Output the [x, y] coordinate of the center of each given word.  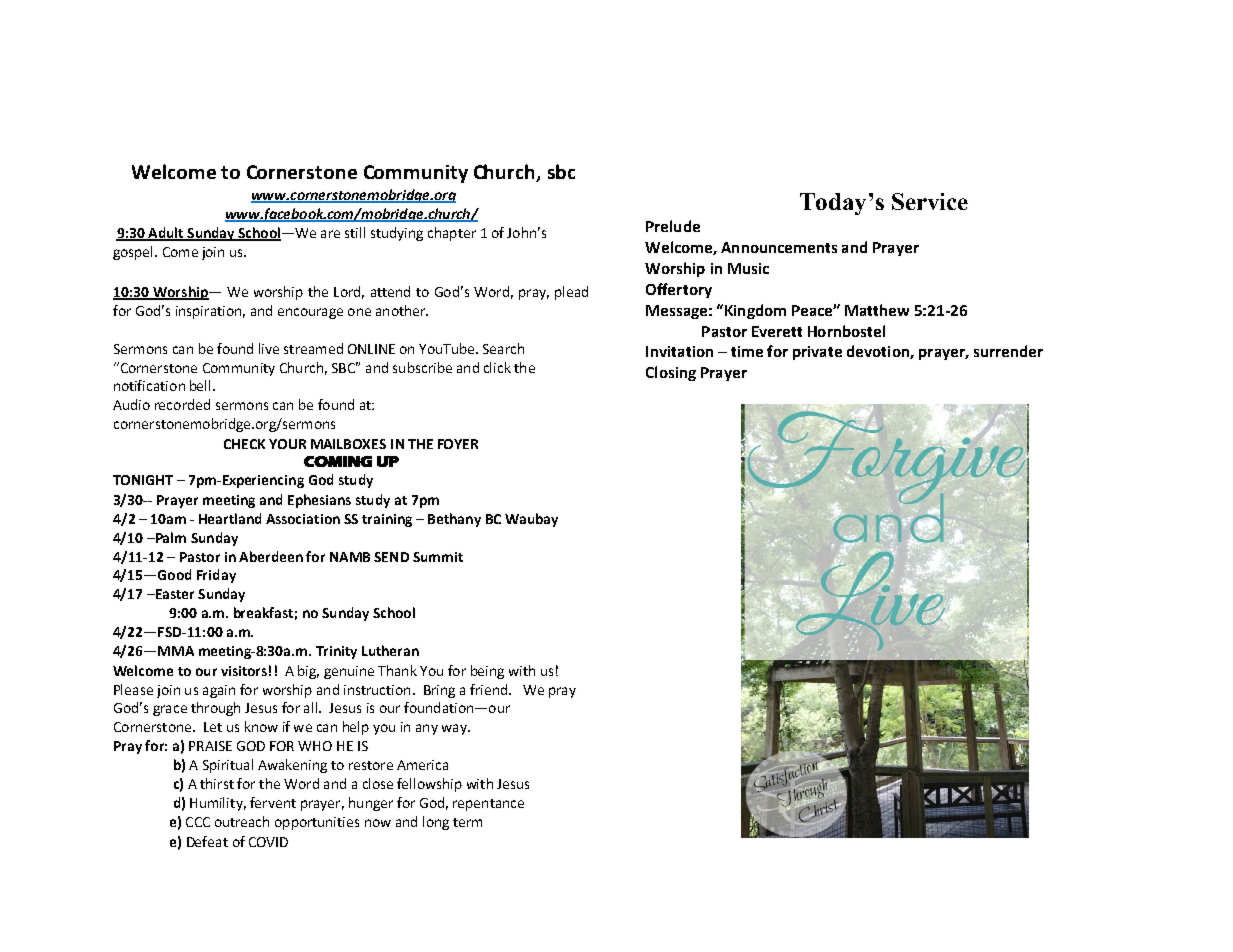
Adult [166, 233]
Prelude [673, 226]
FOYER [458, 444]
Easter [173, 594]
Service [930, 201]
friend [490, 689]
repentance [488, 805]
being [487, 672]
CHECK [244, 444]
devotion [879, 352]
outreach [242, 821]
